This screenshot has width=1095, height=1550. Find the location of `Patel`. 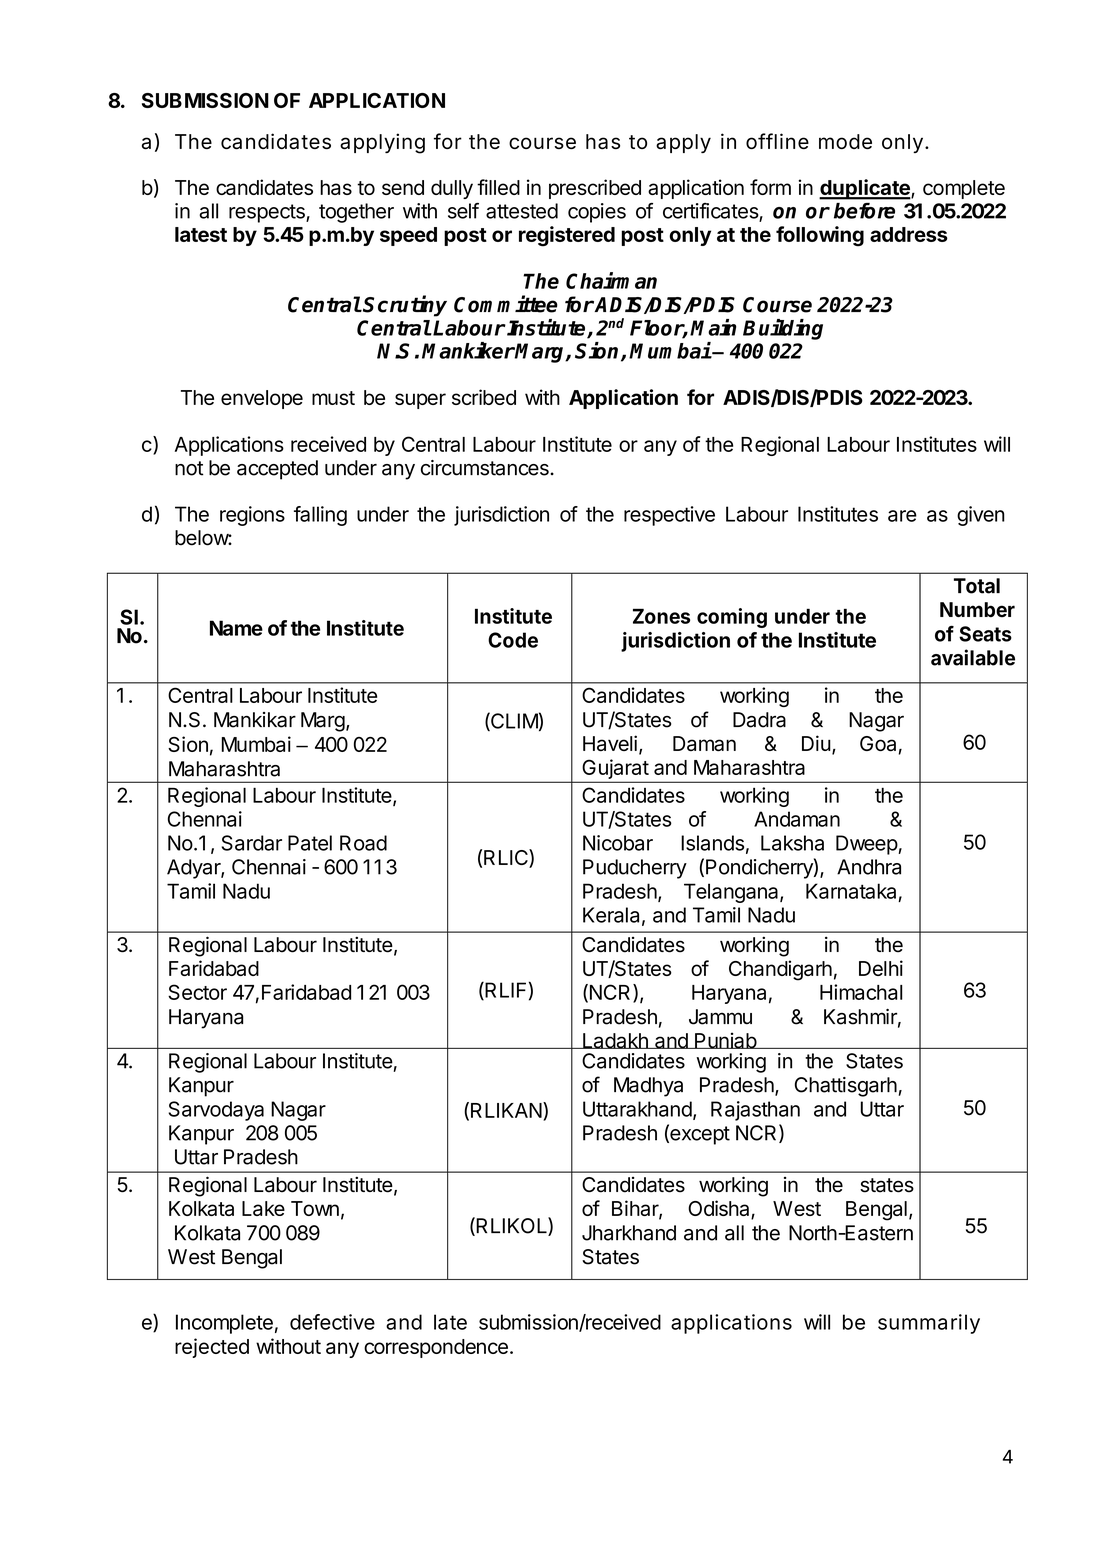

Patel is located at coordinates (310, 843).
